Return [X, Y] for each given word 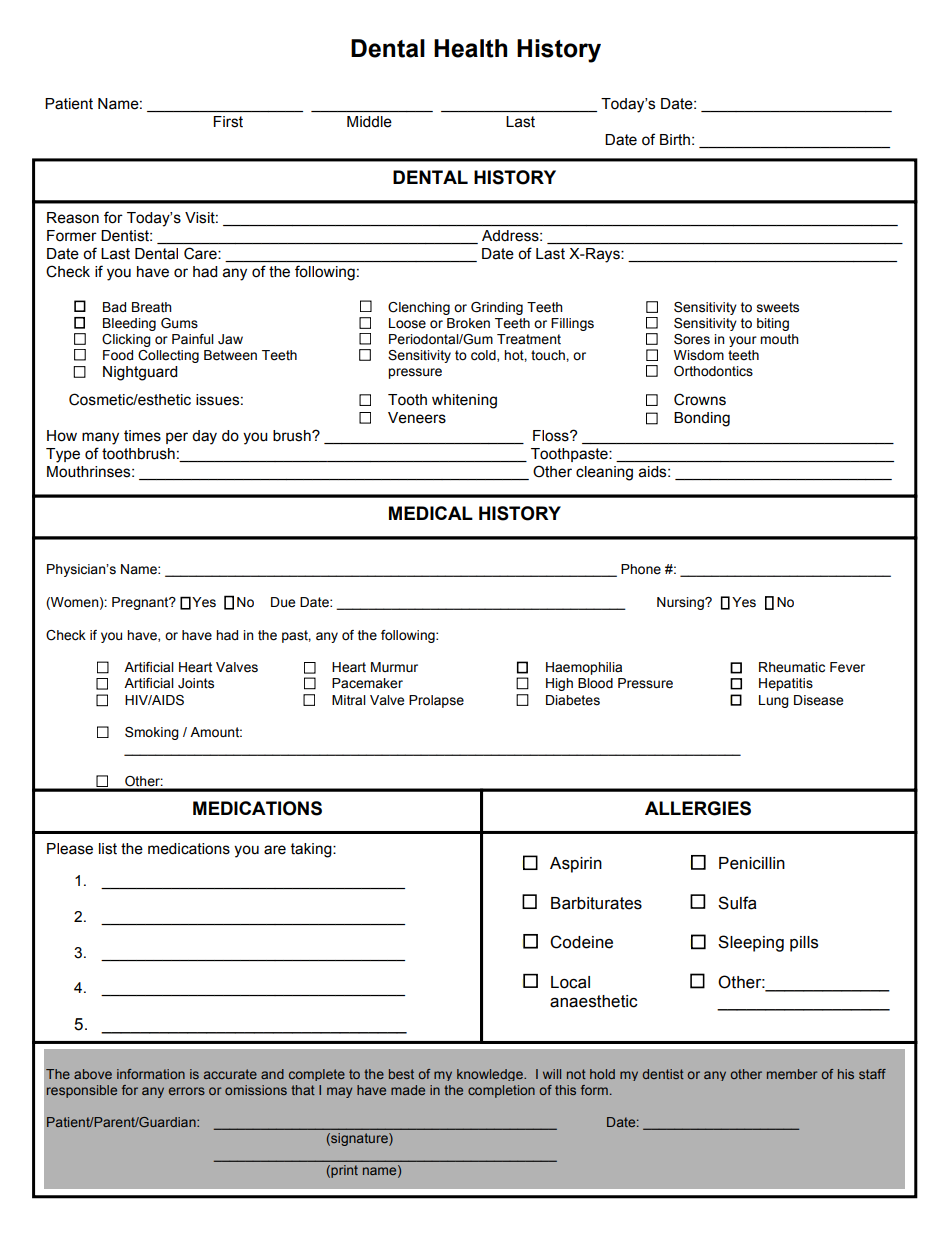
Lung [774, 701]
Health [470, 48]
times [142, 436]
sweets [778, 307]
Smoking [152, 733]
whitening [464, 401]
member [792, 1074]
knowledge [491, 1075]
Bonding [702, 419]
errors [187, 1091]
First [228, 122]
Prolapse [436, 701]
